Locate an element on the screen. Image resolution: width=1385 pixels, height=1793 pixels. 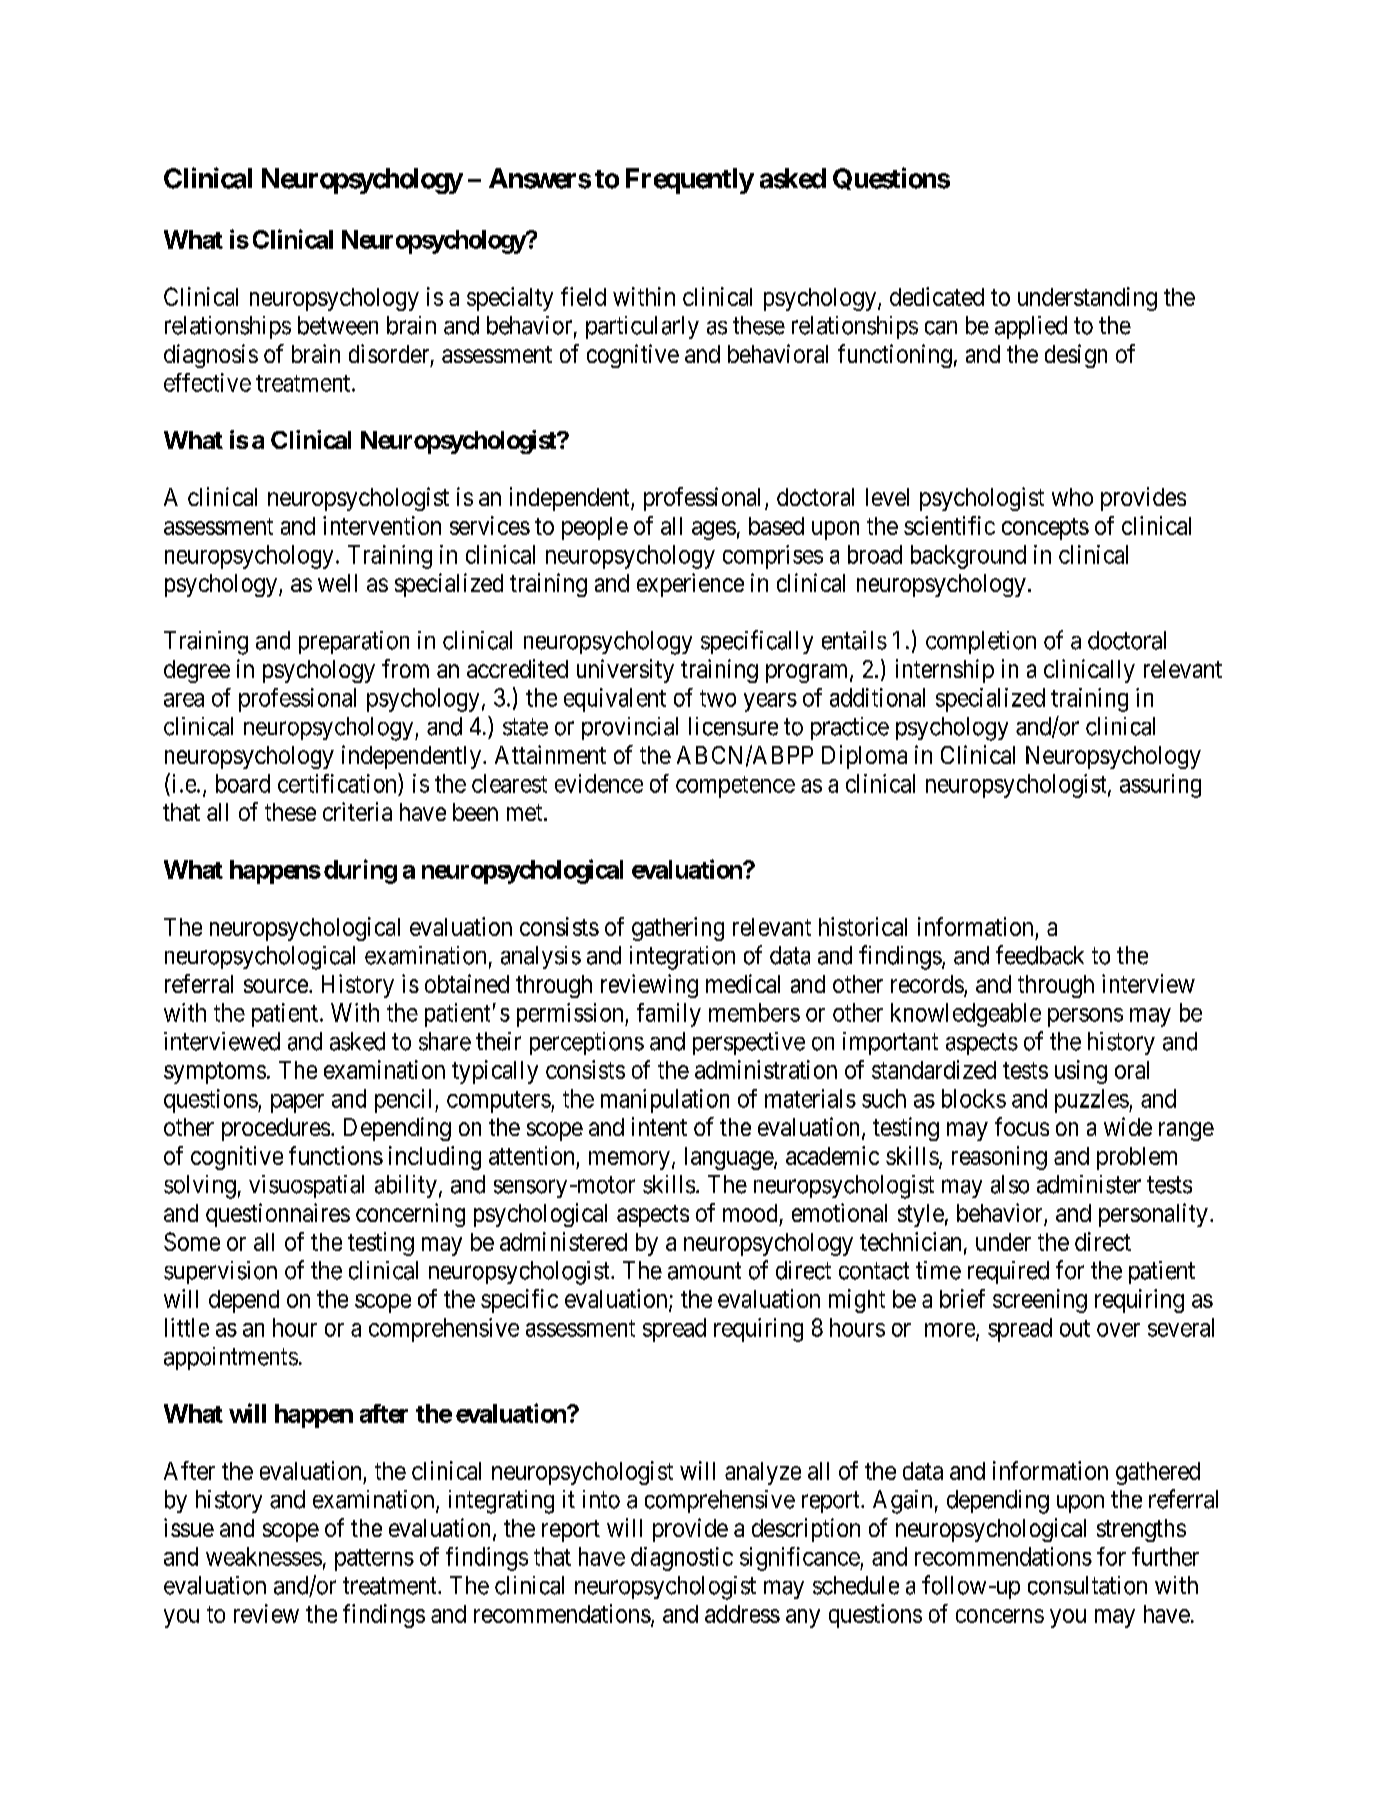
weaknesses is located at coordinates (264, 1556).
